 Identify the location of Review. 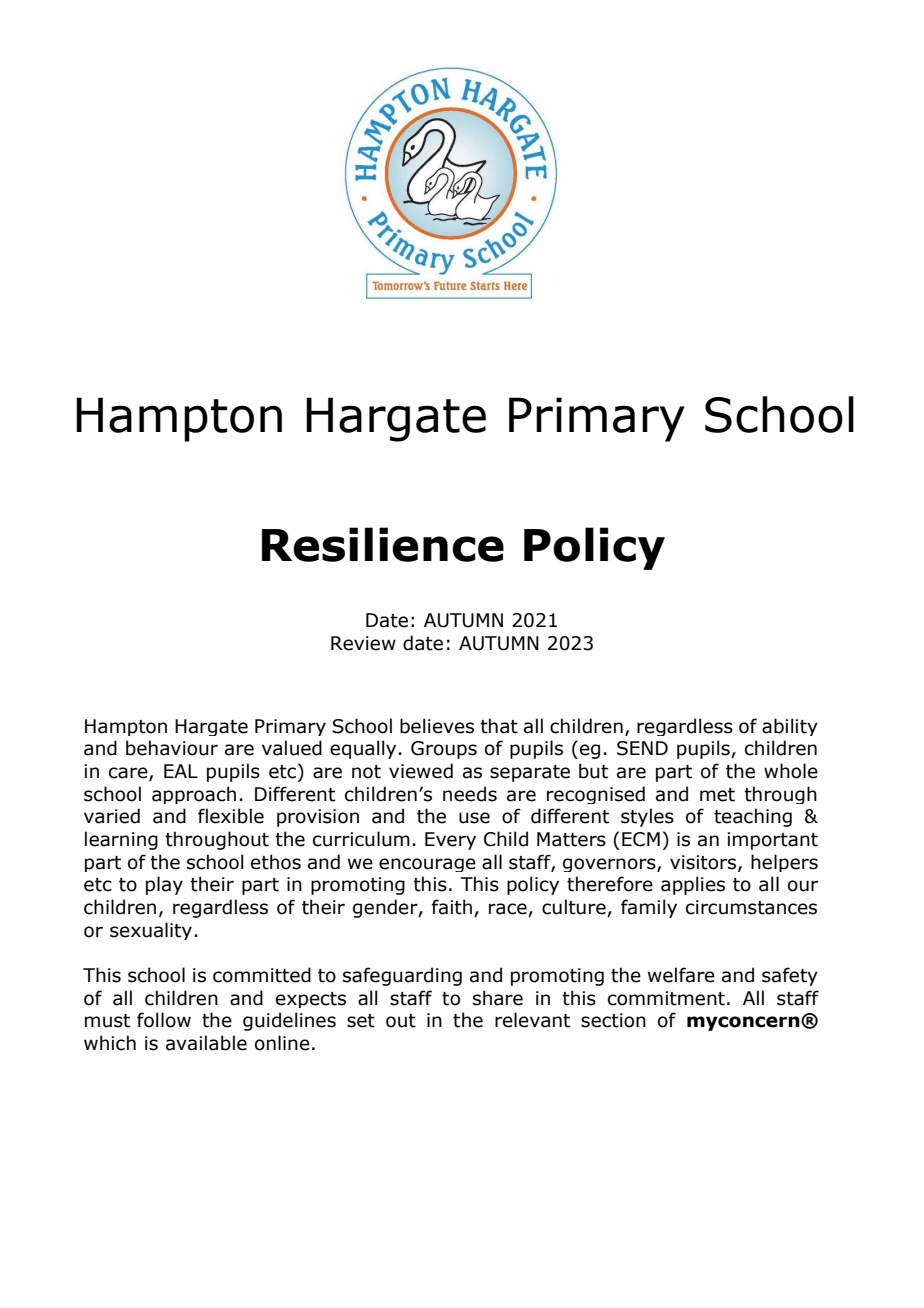
(363, 643).
